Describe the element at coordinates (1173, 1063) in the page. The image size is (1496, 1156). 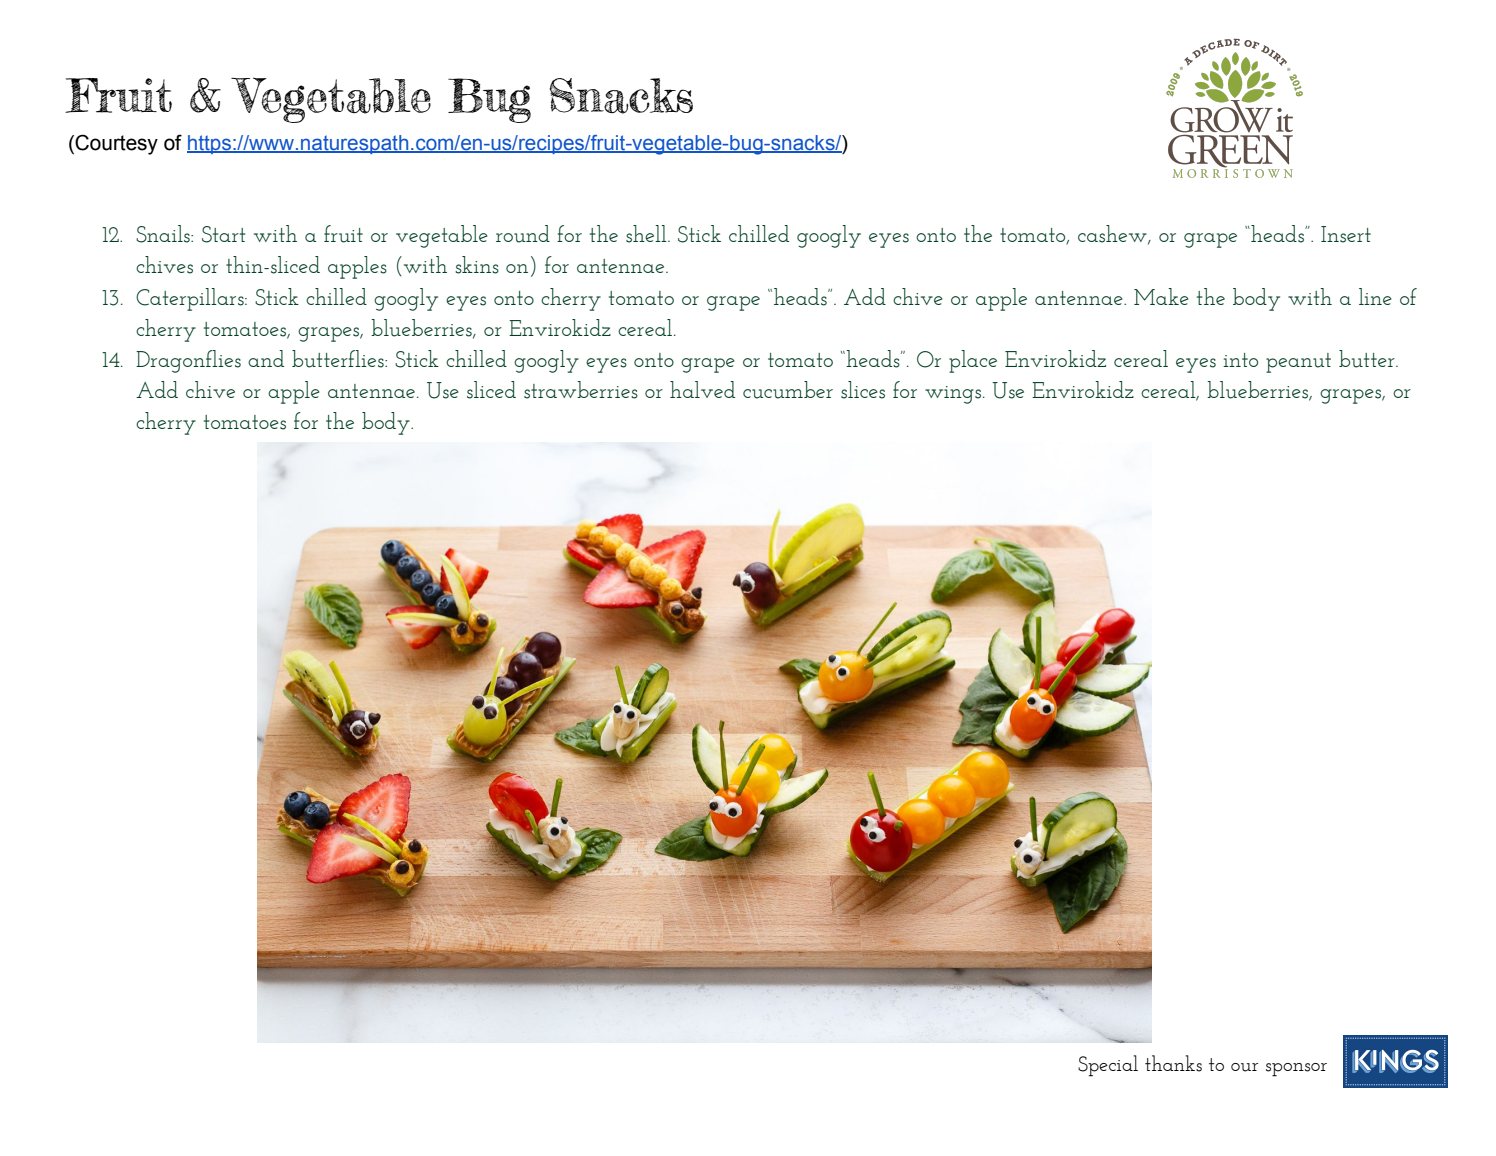
I see `thanks` at that location.
